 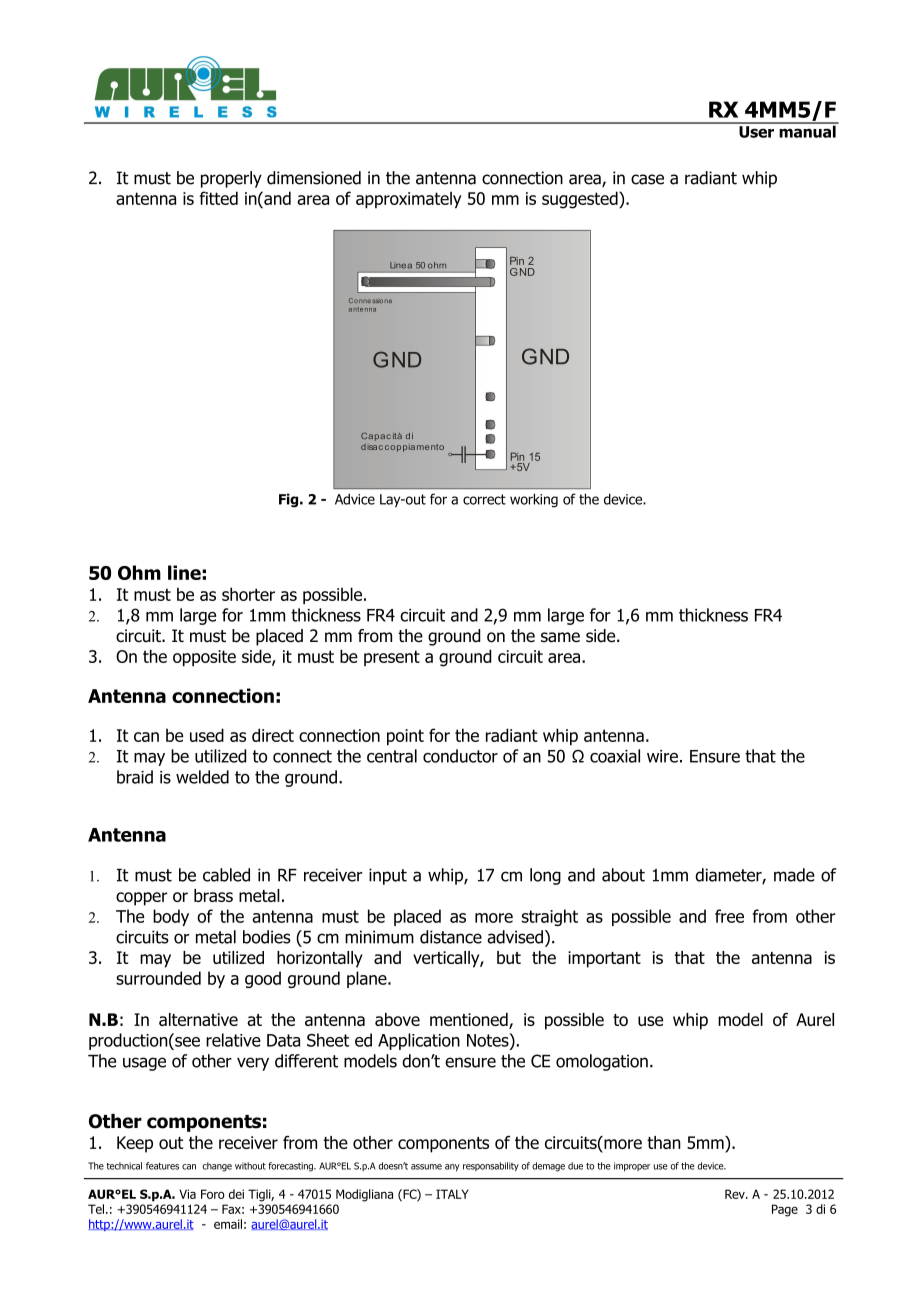 I want to click on input, so click(x=388, y=876).
